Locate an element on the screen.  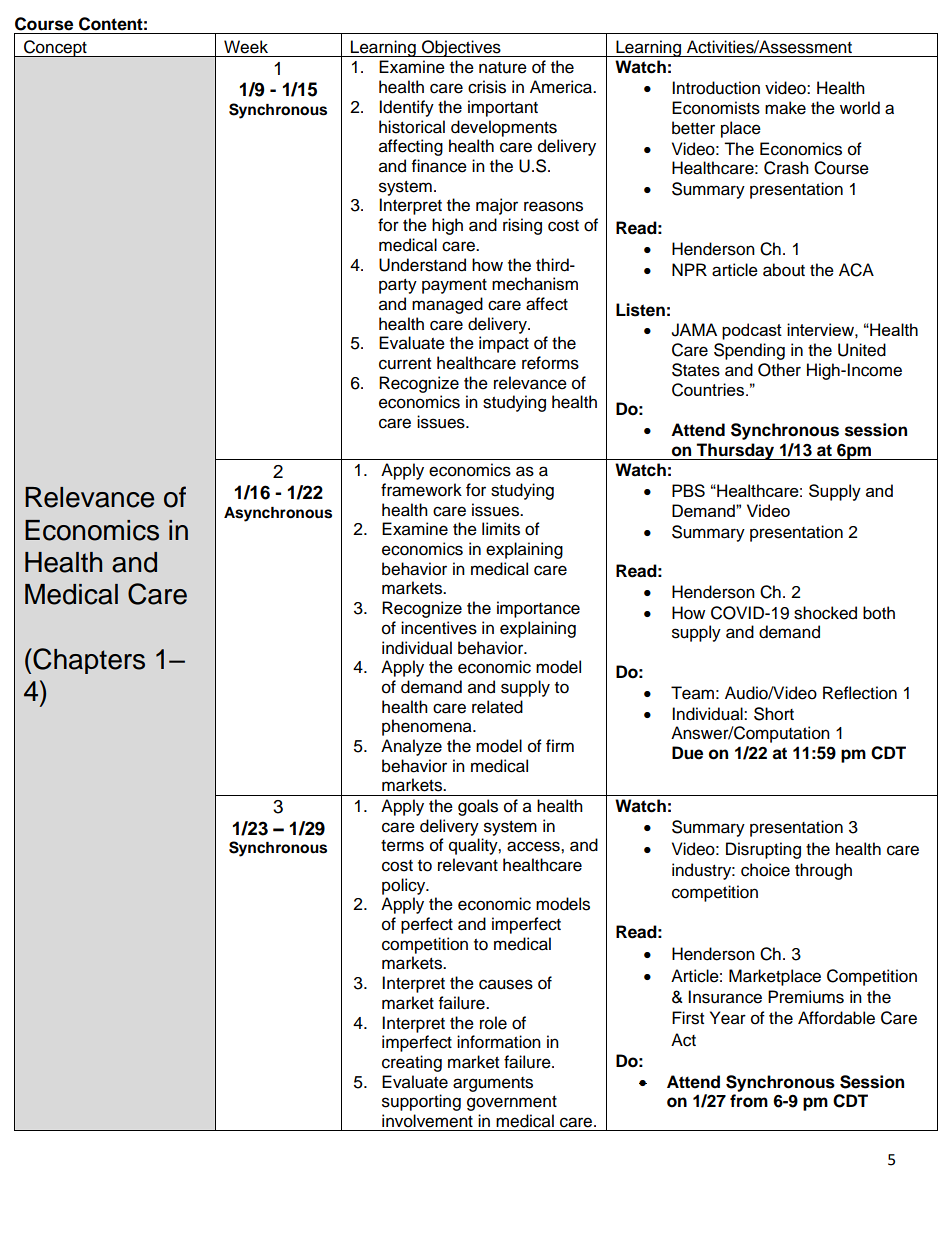
Disrupting is located at coordinates (763, 850).
